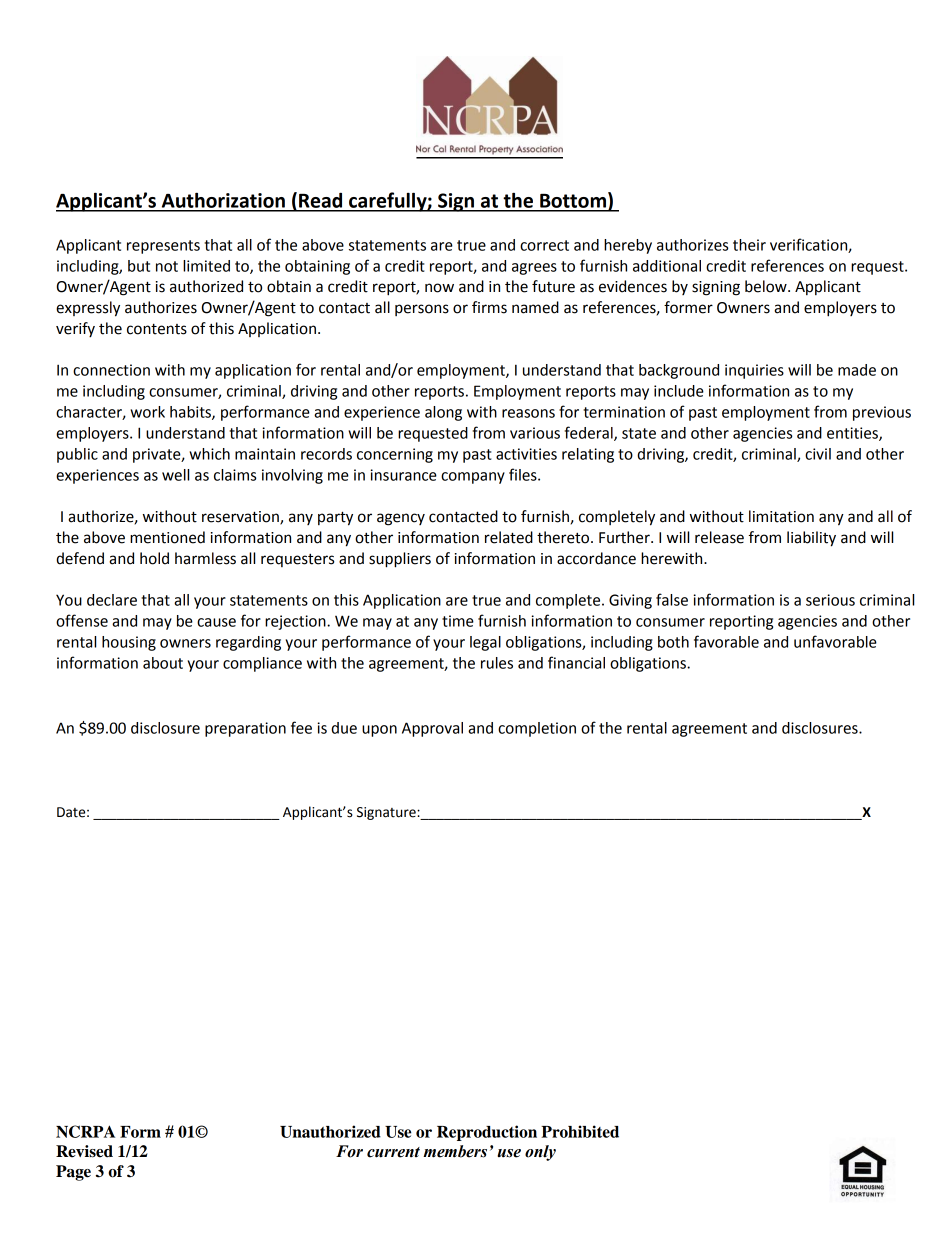 The width and height of the screenshot is (952, 1233). Describe the element at coordinates (439, 288) in the screenshot. I see `now` at that location.
